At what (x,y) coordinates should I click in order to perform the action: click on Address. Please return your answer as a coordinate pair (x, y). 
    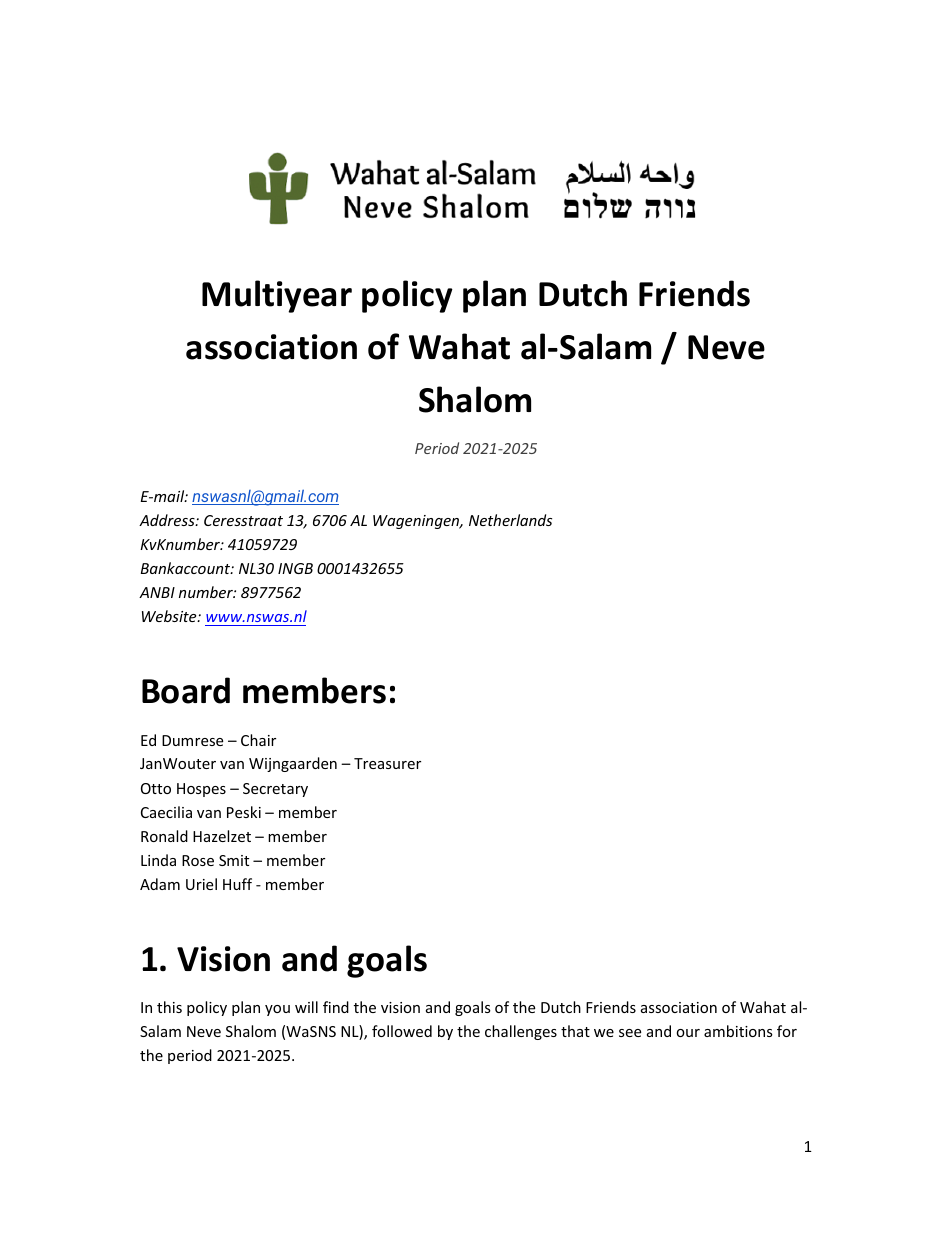
    Looking at the image, I should click on (168, 520).
